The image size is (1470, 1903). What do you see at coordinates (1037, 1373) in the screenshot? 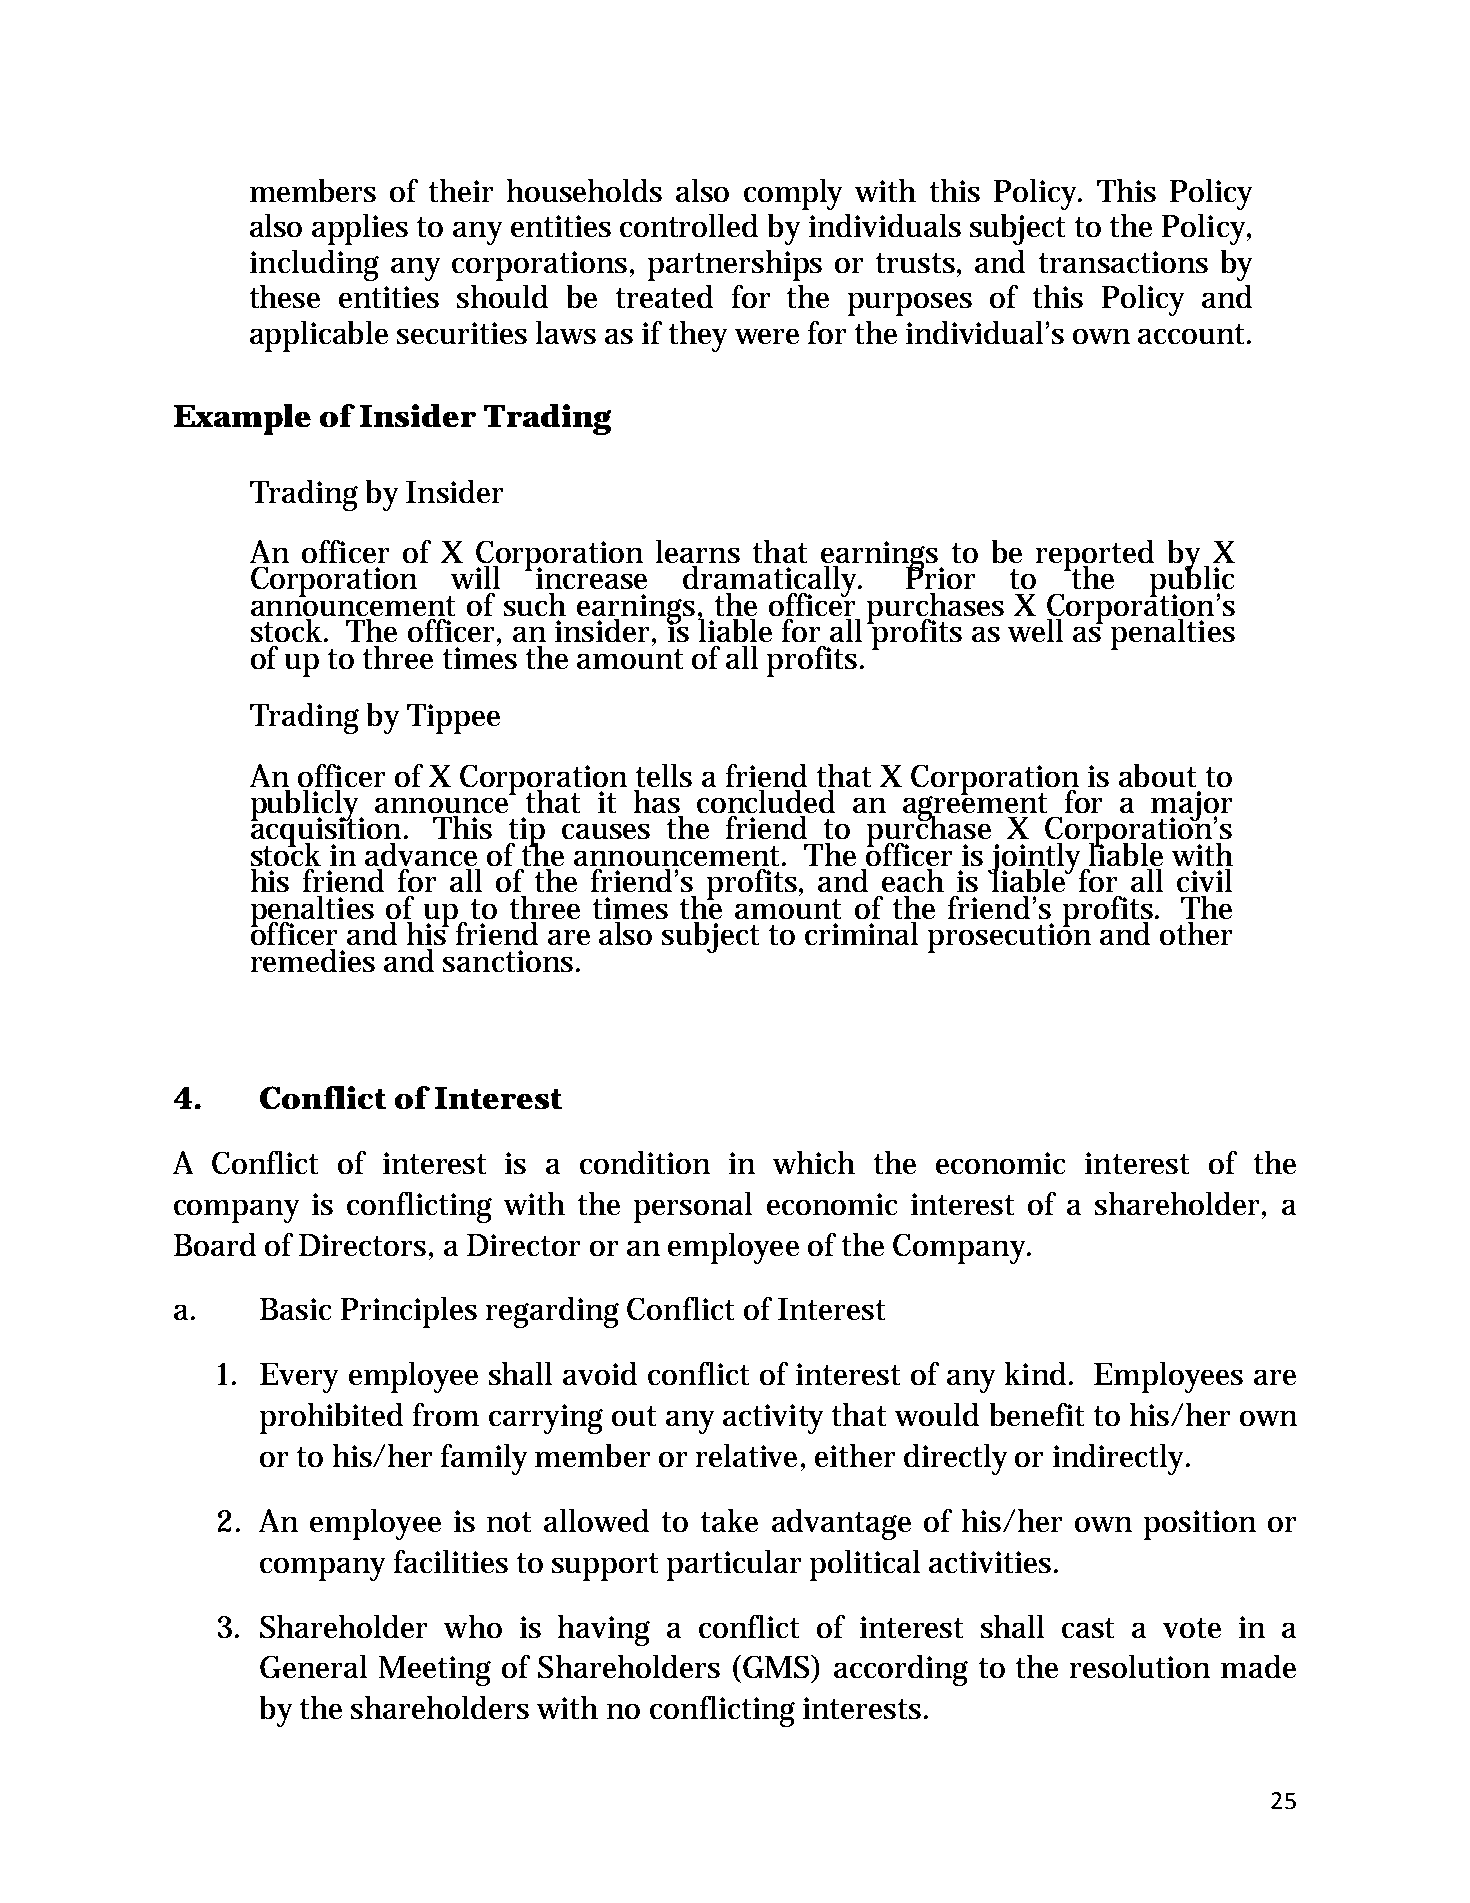
I see `kind` at bounding box center [1037, 1373].
